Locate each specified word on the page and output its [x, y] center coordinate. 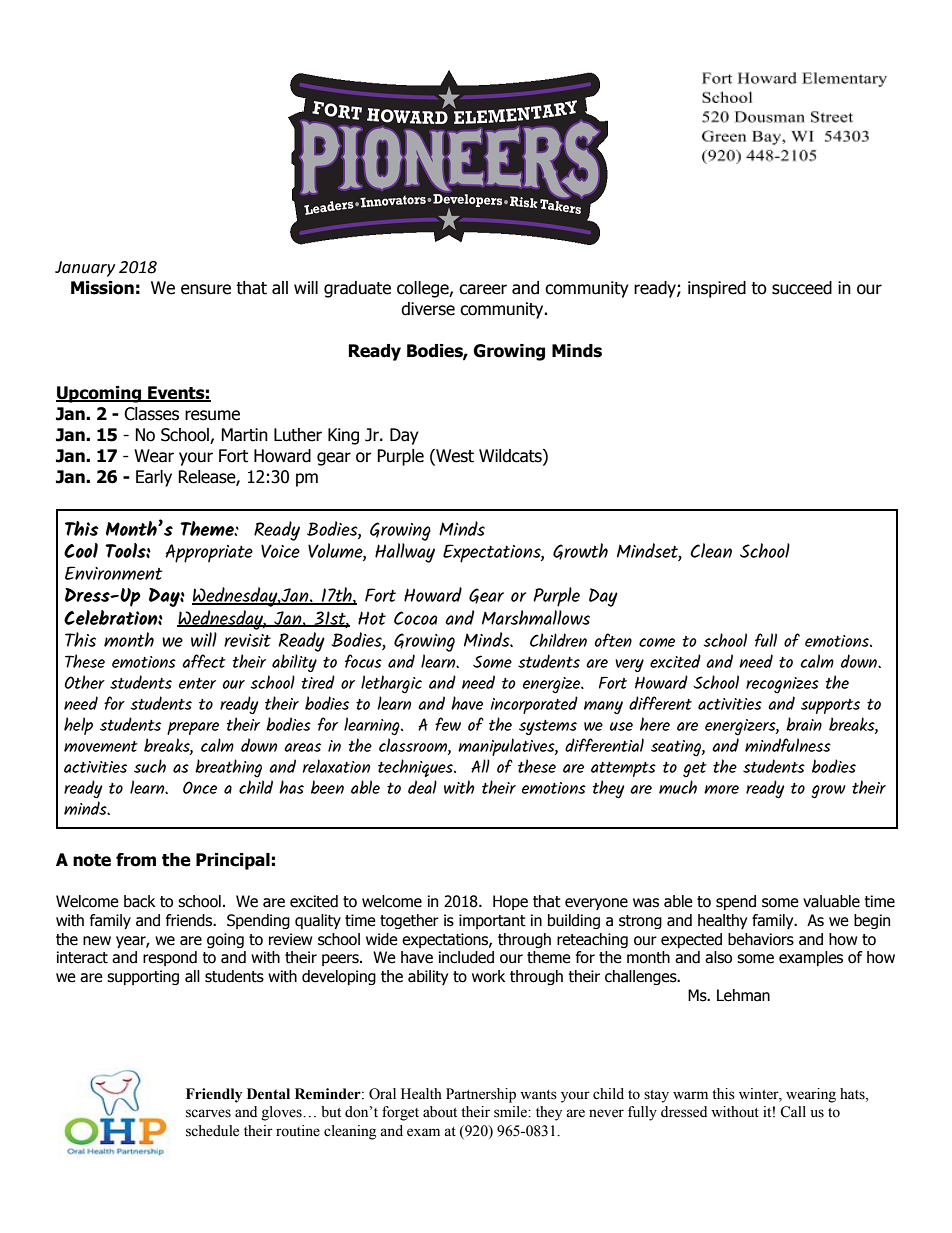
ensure [206, 289]
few [448, 724]
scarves [208, 1113]
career [483, 289]
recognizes [782, 685]
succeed [802, 288]
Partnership [481, 1095]
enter [197, 683]
